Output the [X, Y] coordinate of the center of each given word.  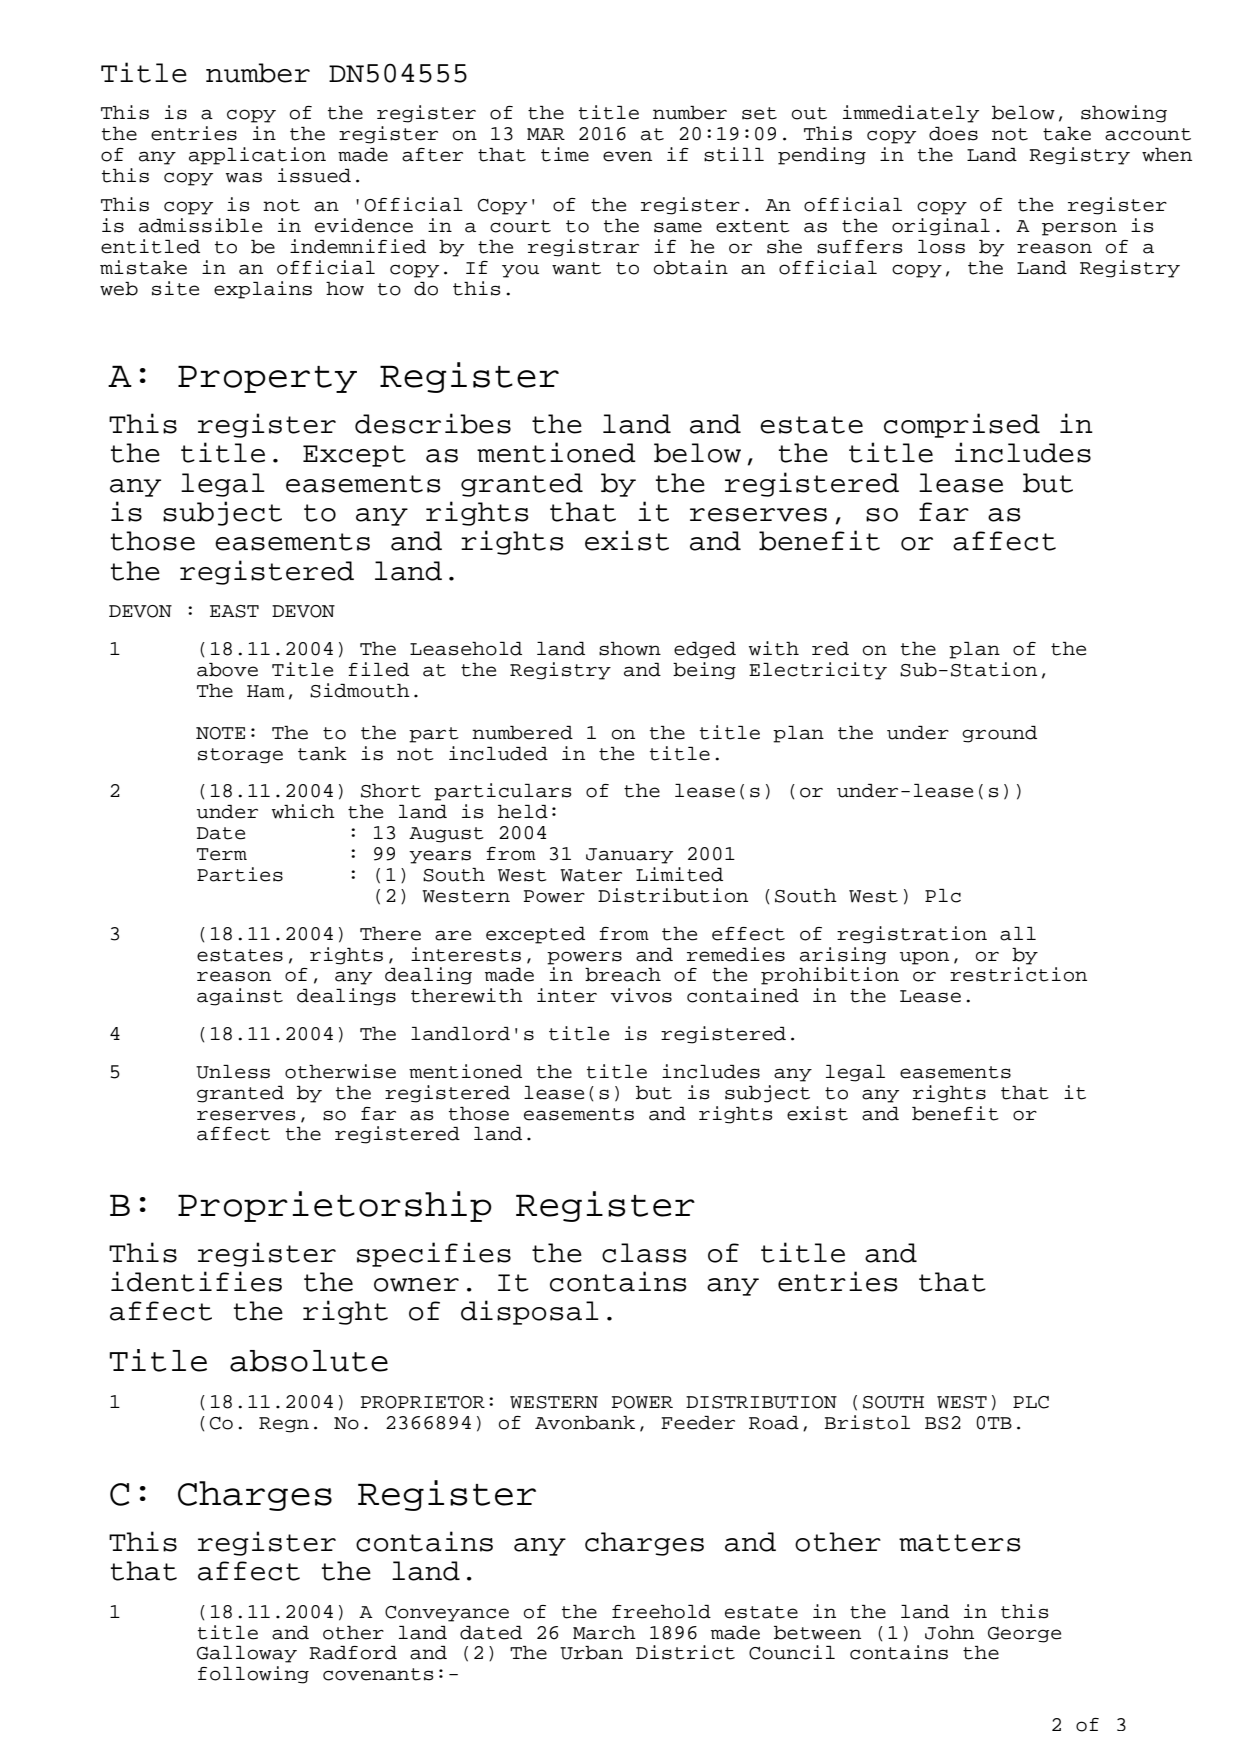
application [257, 156]
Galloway [247, 1654]
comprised [962, 425]
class [644, 1253]
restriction [1018, 974]
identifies [196, 1281]
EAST [234, 611]
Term [222, 854]
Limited [679, 874]
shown [630, 649]
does [953, 134]
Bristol [867, 1422]
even [627, 156]
